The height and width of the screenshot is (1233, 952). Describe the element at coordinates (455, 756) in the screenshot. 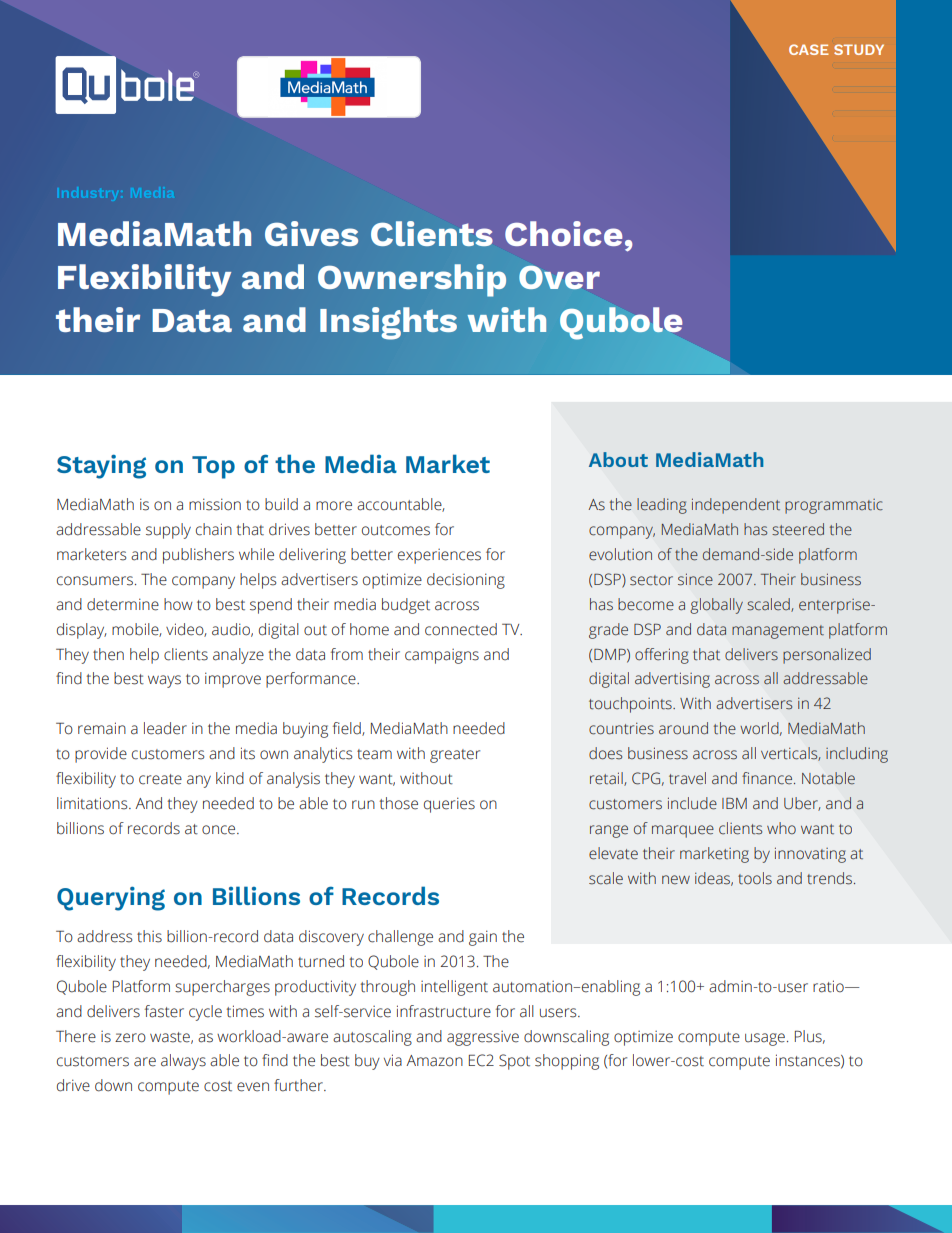

I see `greater` at that location.
